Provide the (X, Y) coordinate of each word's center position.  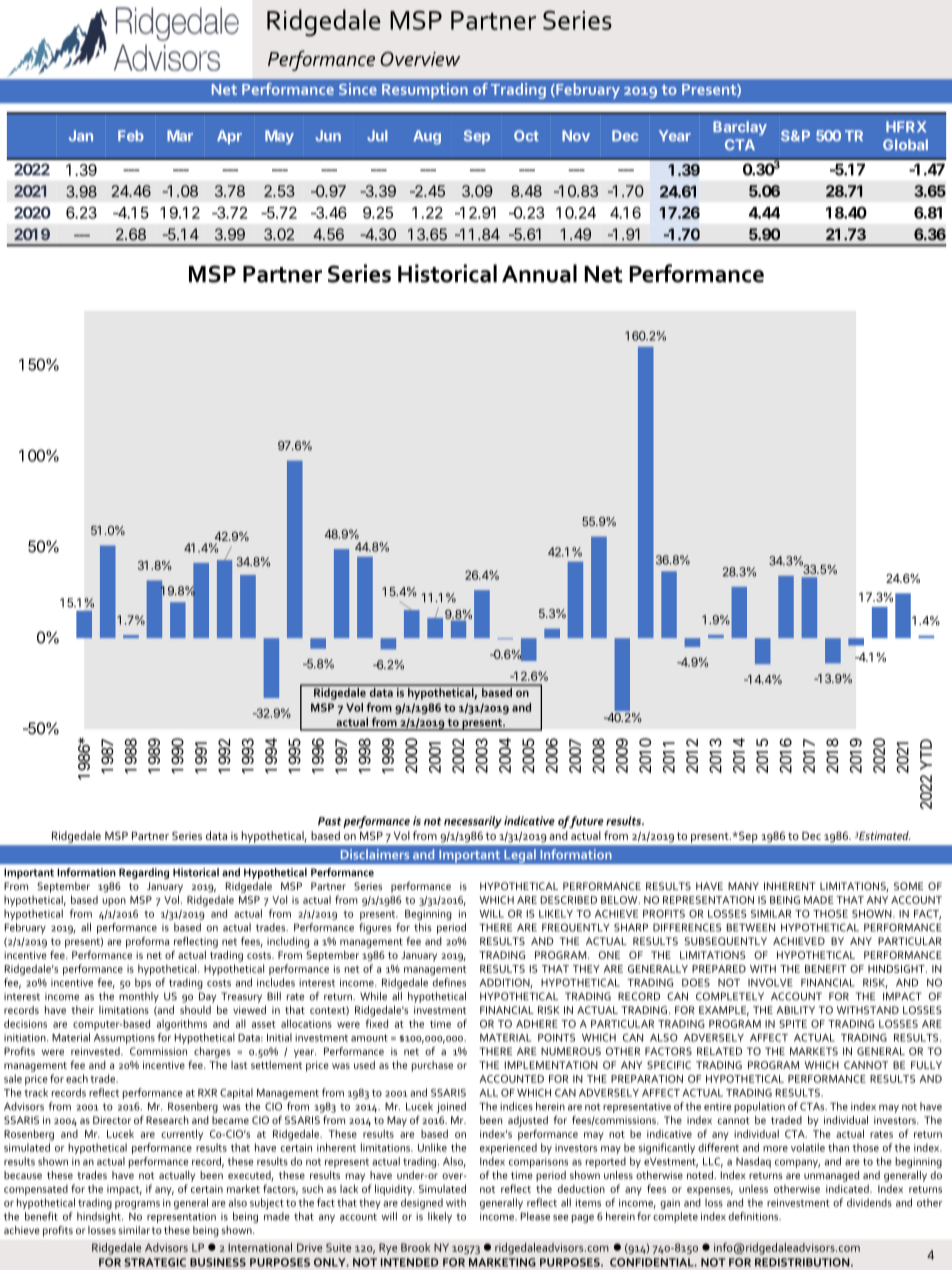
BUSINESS (218, 1262)
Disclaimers (375, 854)
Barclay (740, 128)
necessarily (473, 822)
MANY (743, 886)
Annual (539, 273)
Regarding (144, 873)
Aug (427, 137)
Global (905, 144)
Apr (229, 137)
